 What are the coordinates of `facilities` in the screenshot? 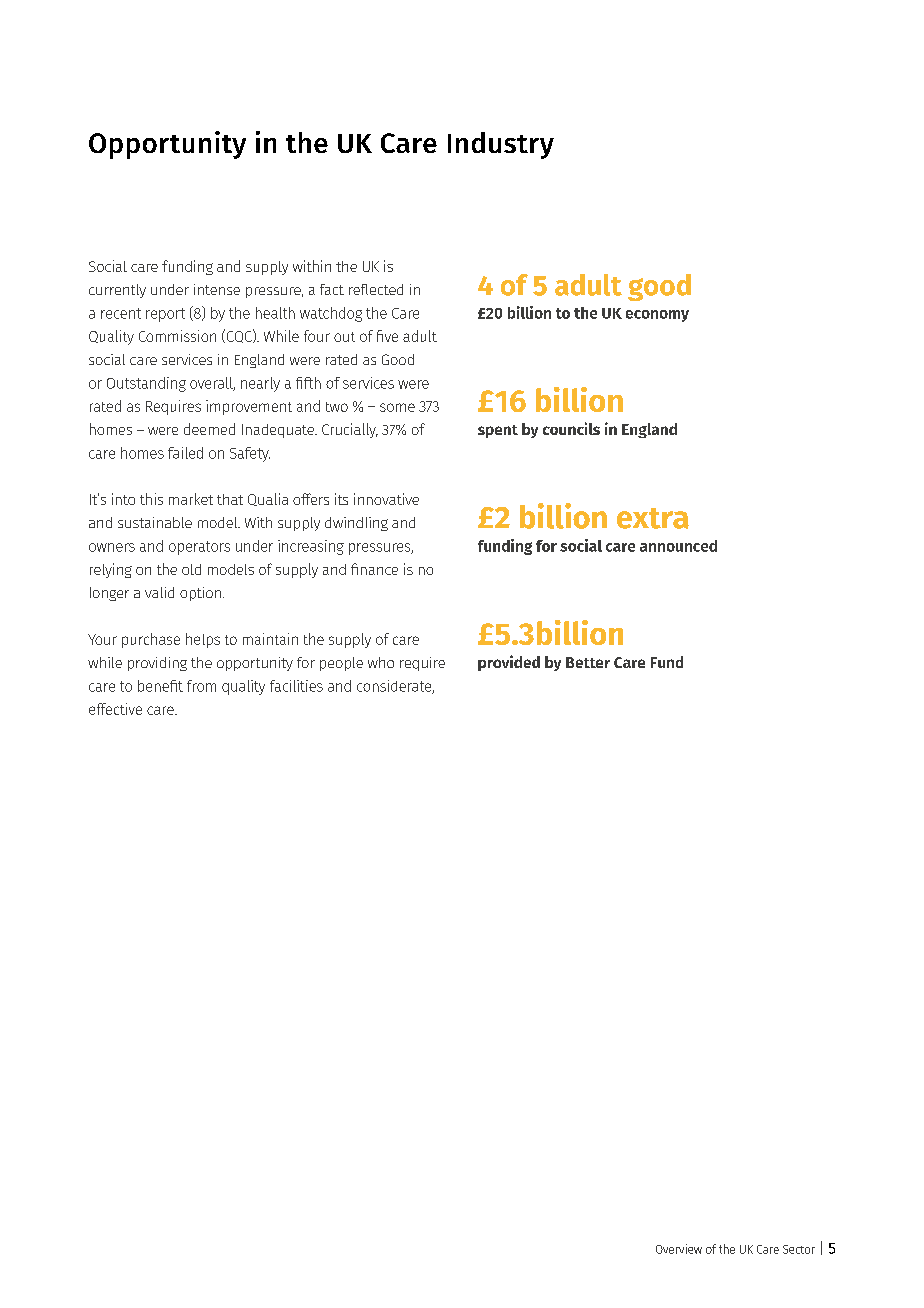 It's located at (296, 686).
